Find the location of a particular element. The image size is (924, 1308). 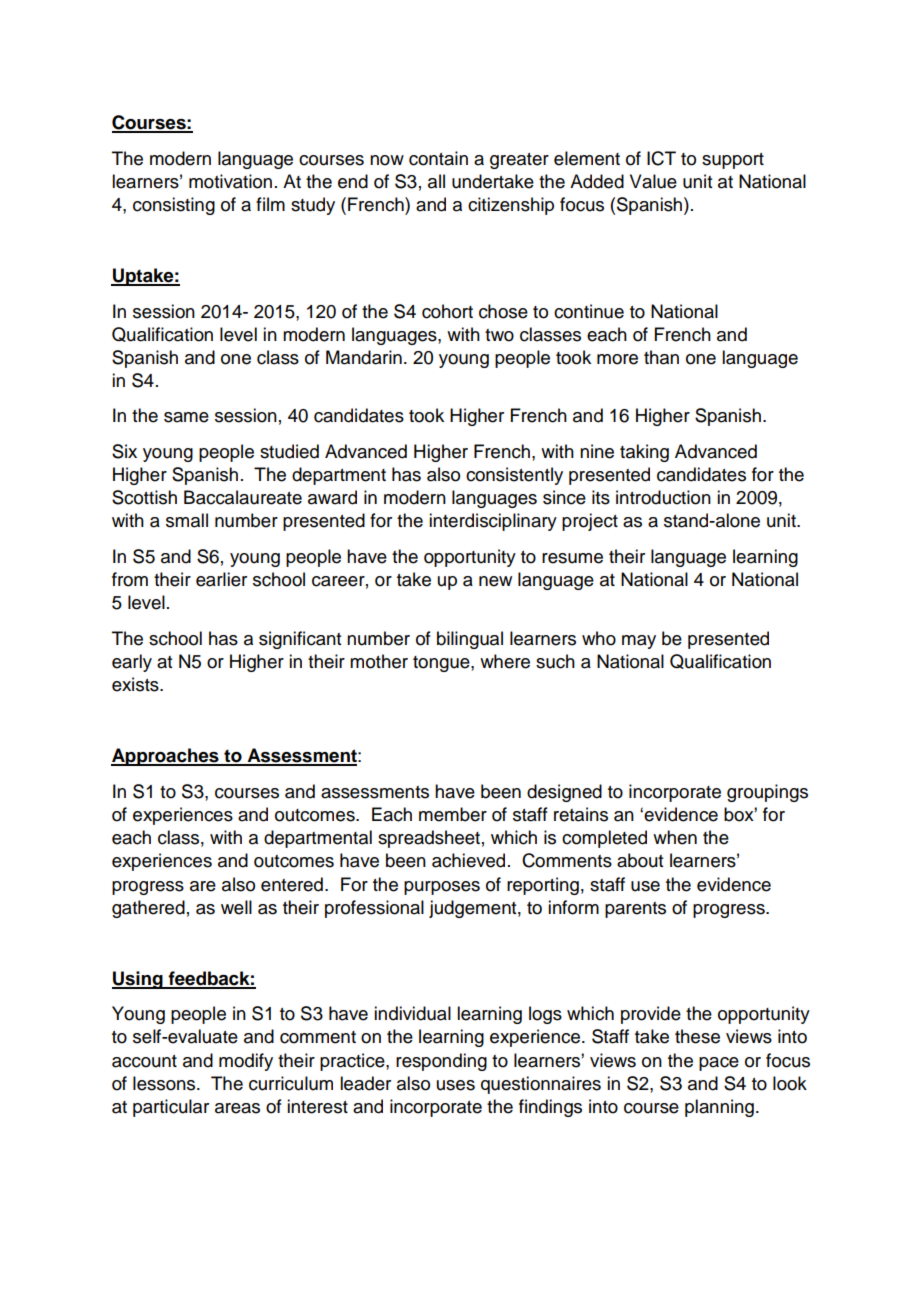

contain is located at coordinates (438, 158).
